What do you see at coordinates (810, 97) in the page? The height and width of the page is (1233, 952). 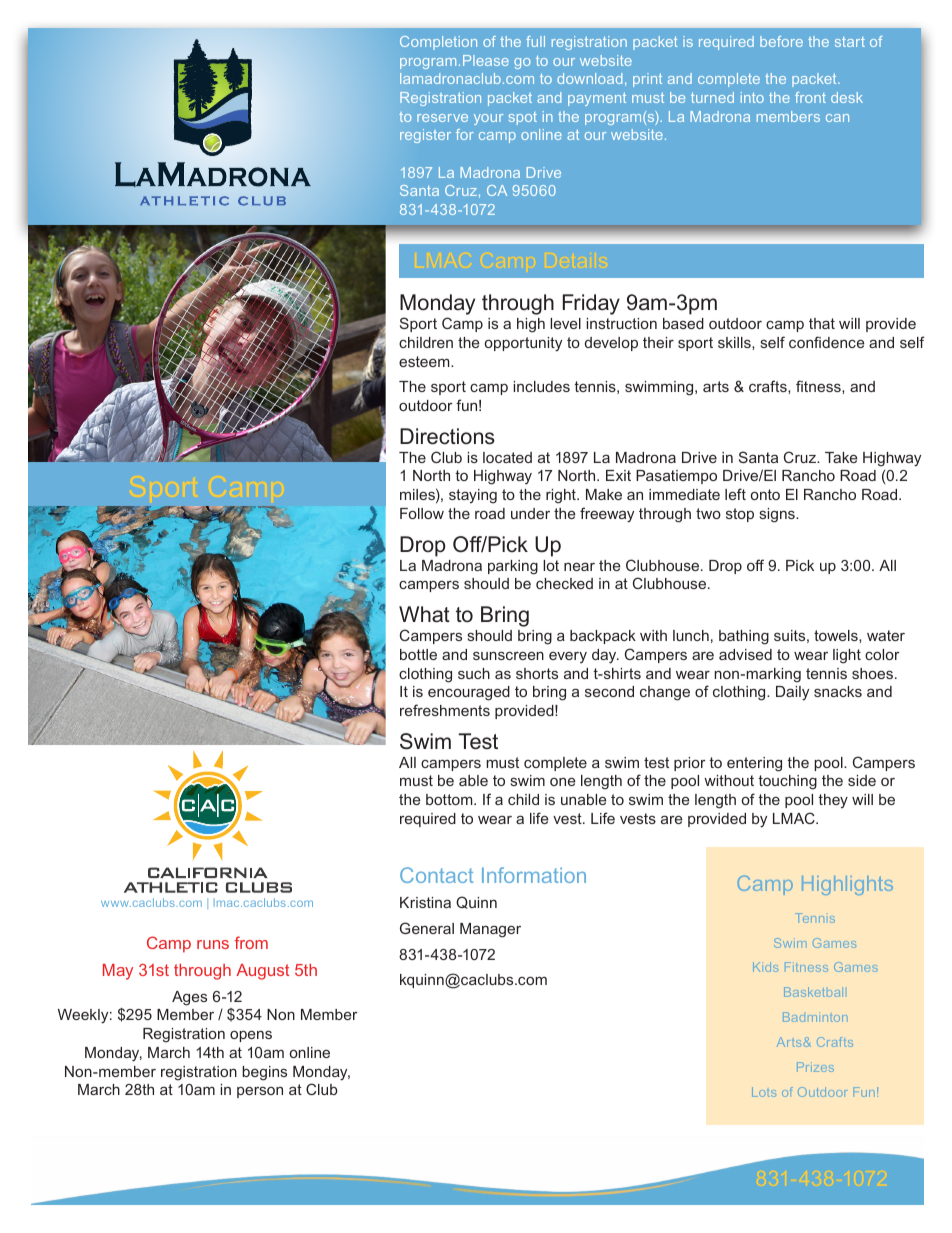 I see `front` at bounding box center [810, 97].
